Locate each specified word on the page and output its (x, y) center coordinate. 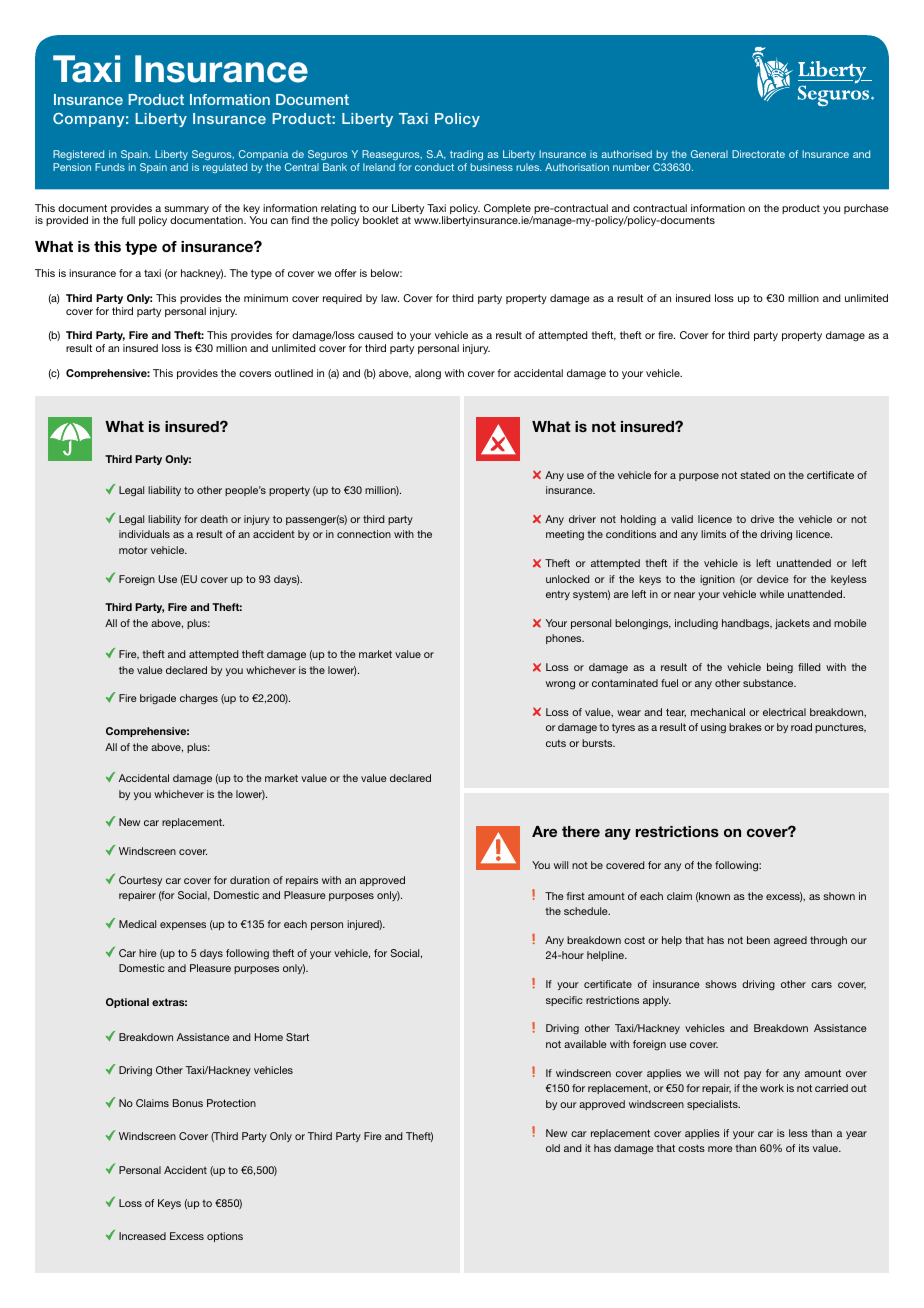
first (575, 896)
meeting (565, 535)
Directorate (758, 154)
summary (186, 211)
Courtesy (140, 881)
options (225, 1237)
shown (839, 896)
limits (713, 534)
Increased (142, 1236)
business (492, 167)
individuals (144, 534)
